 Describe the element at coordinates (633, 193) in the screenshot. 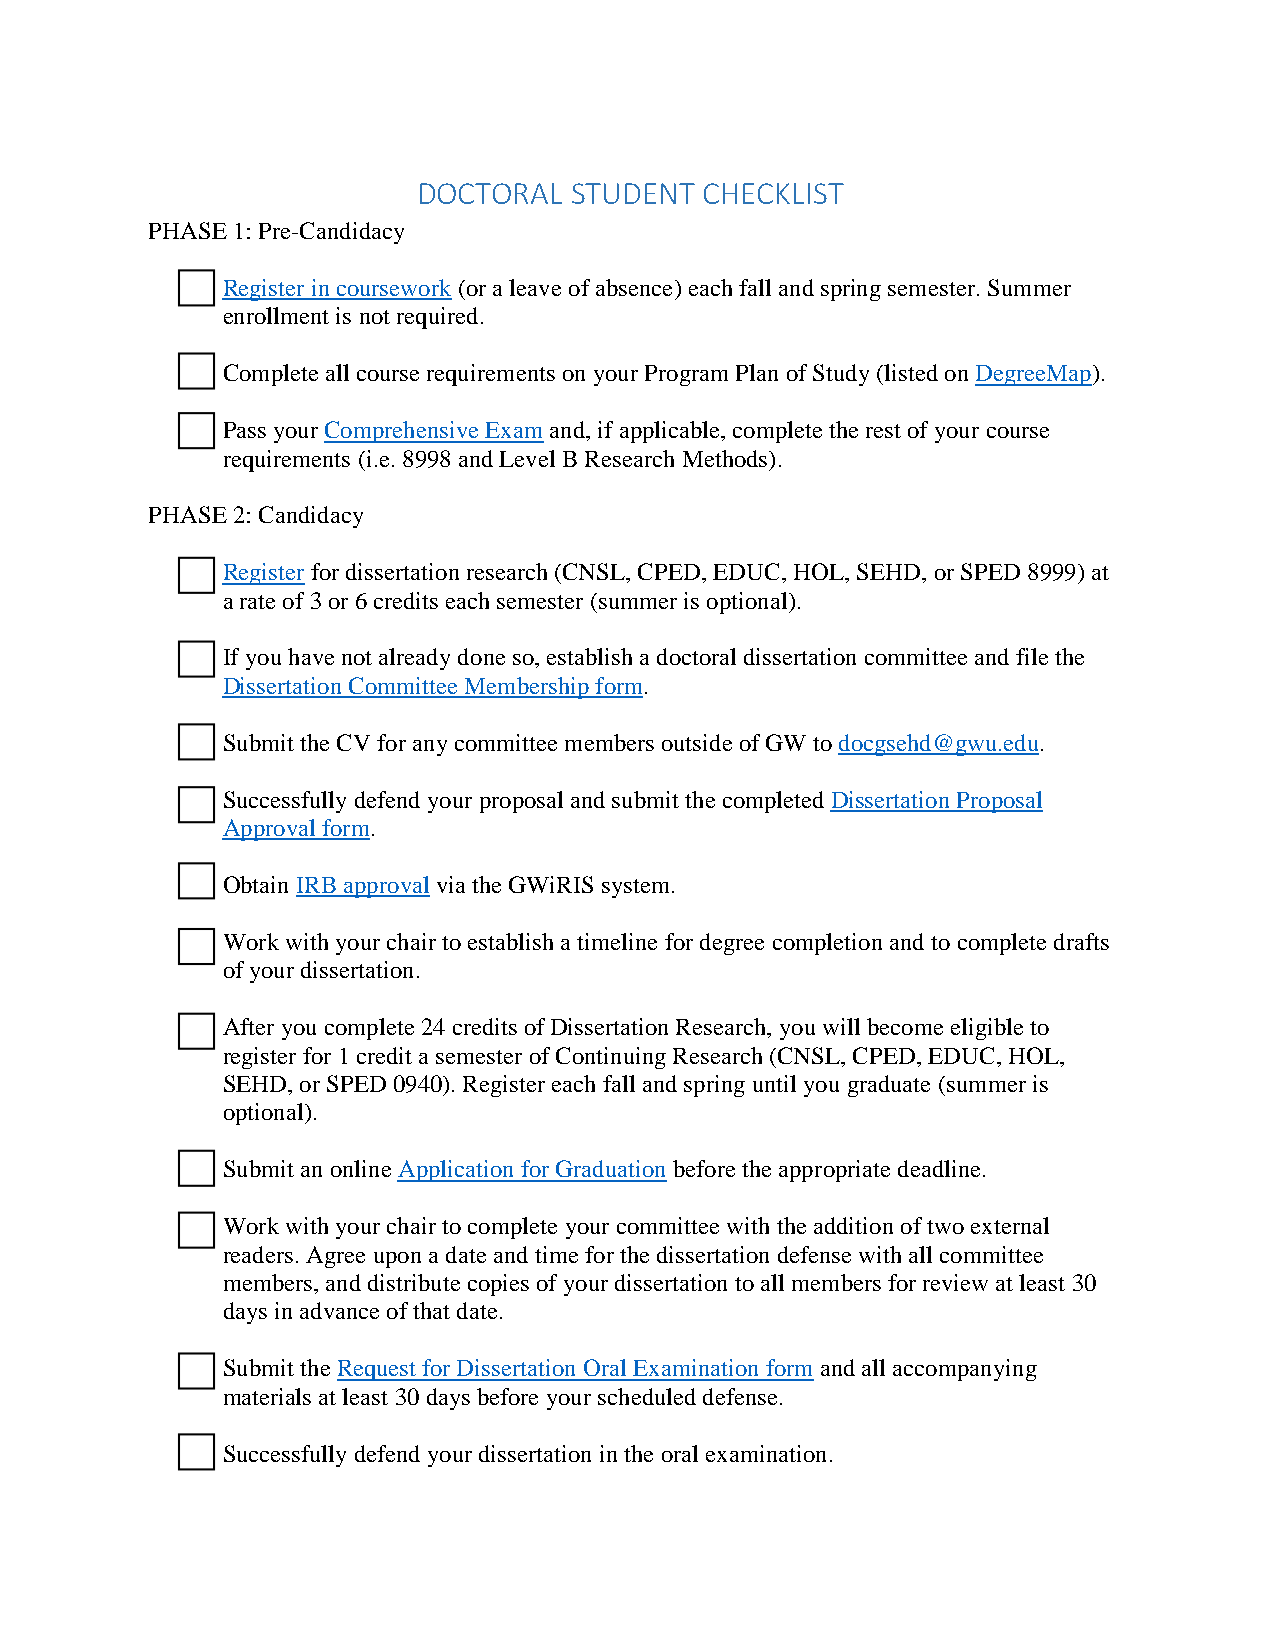

I see `STUDENT` at that location.
